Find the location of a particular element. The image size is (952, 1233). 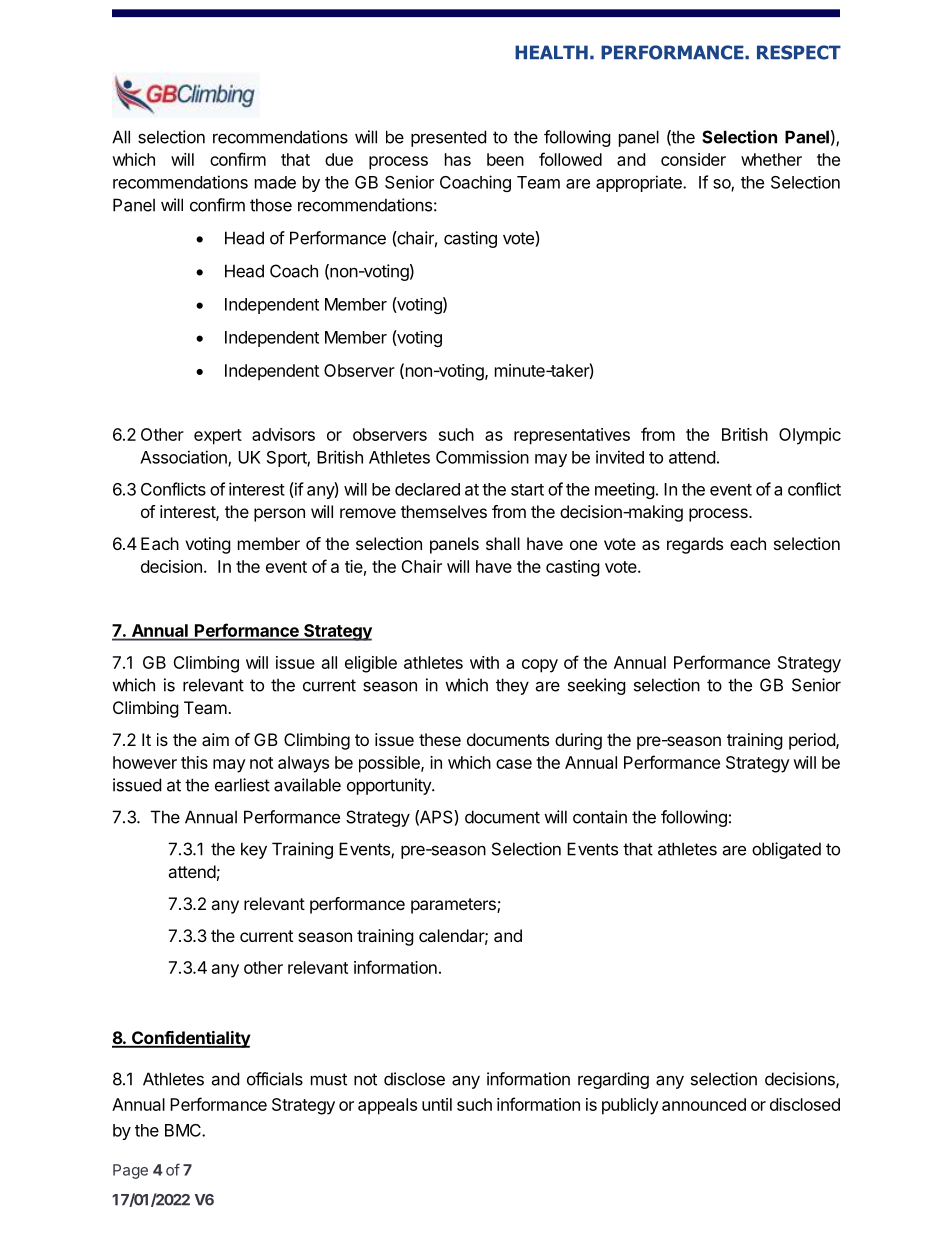

with is located at coordinates (484, 662).
